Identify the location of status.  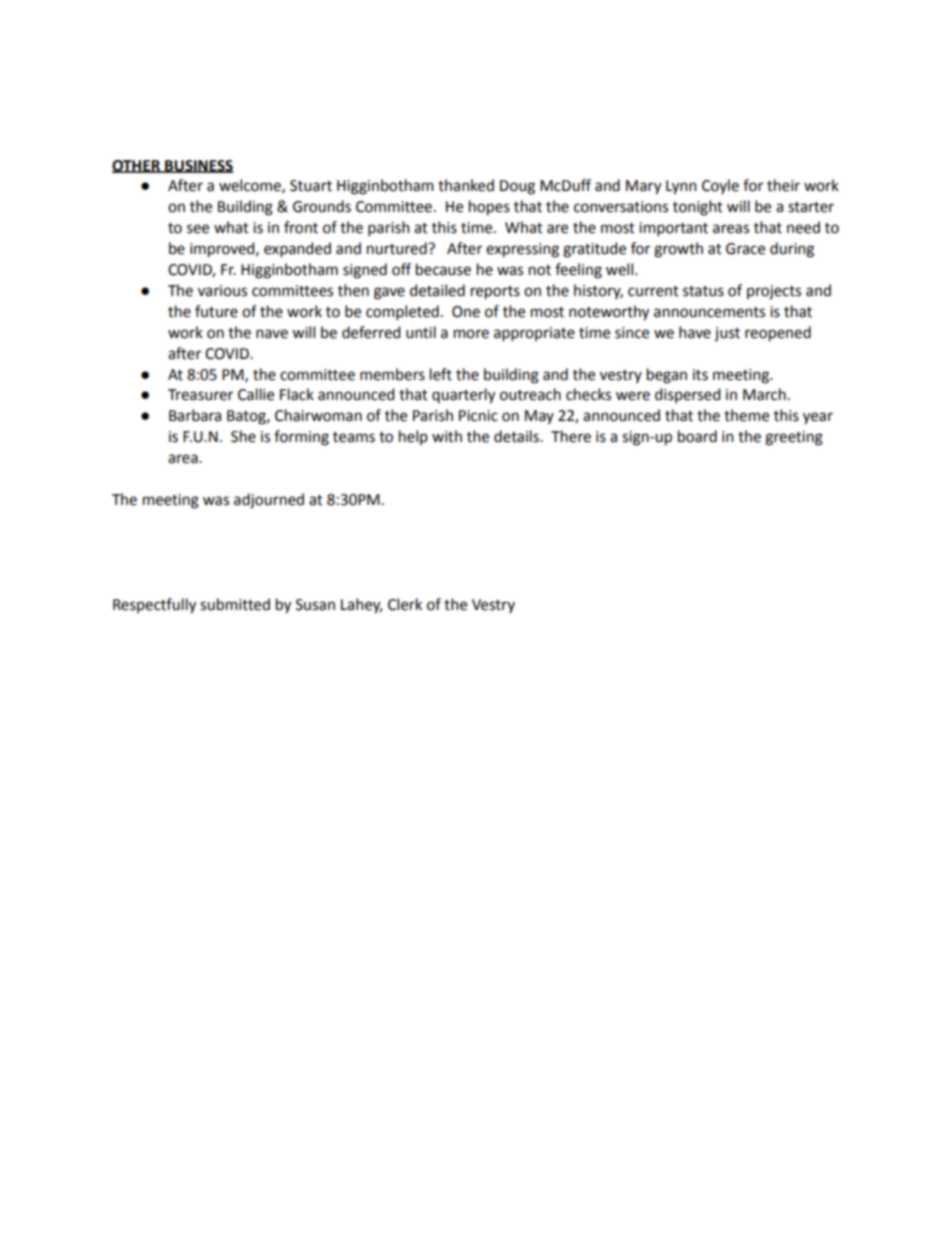
(703, 291).
